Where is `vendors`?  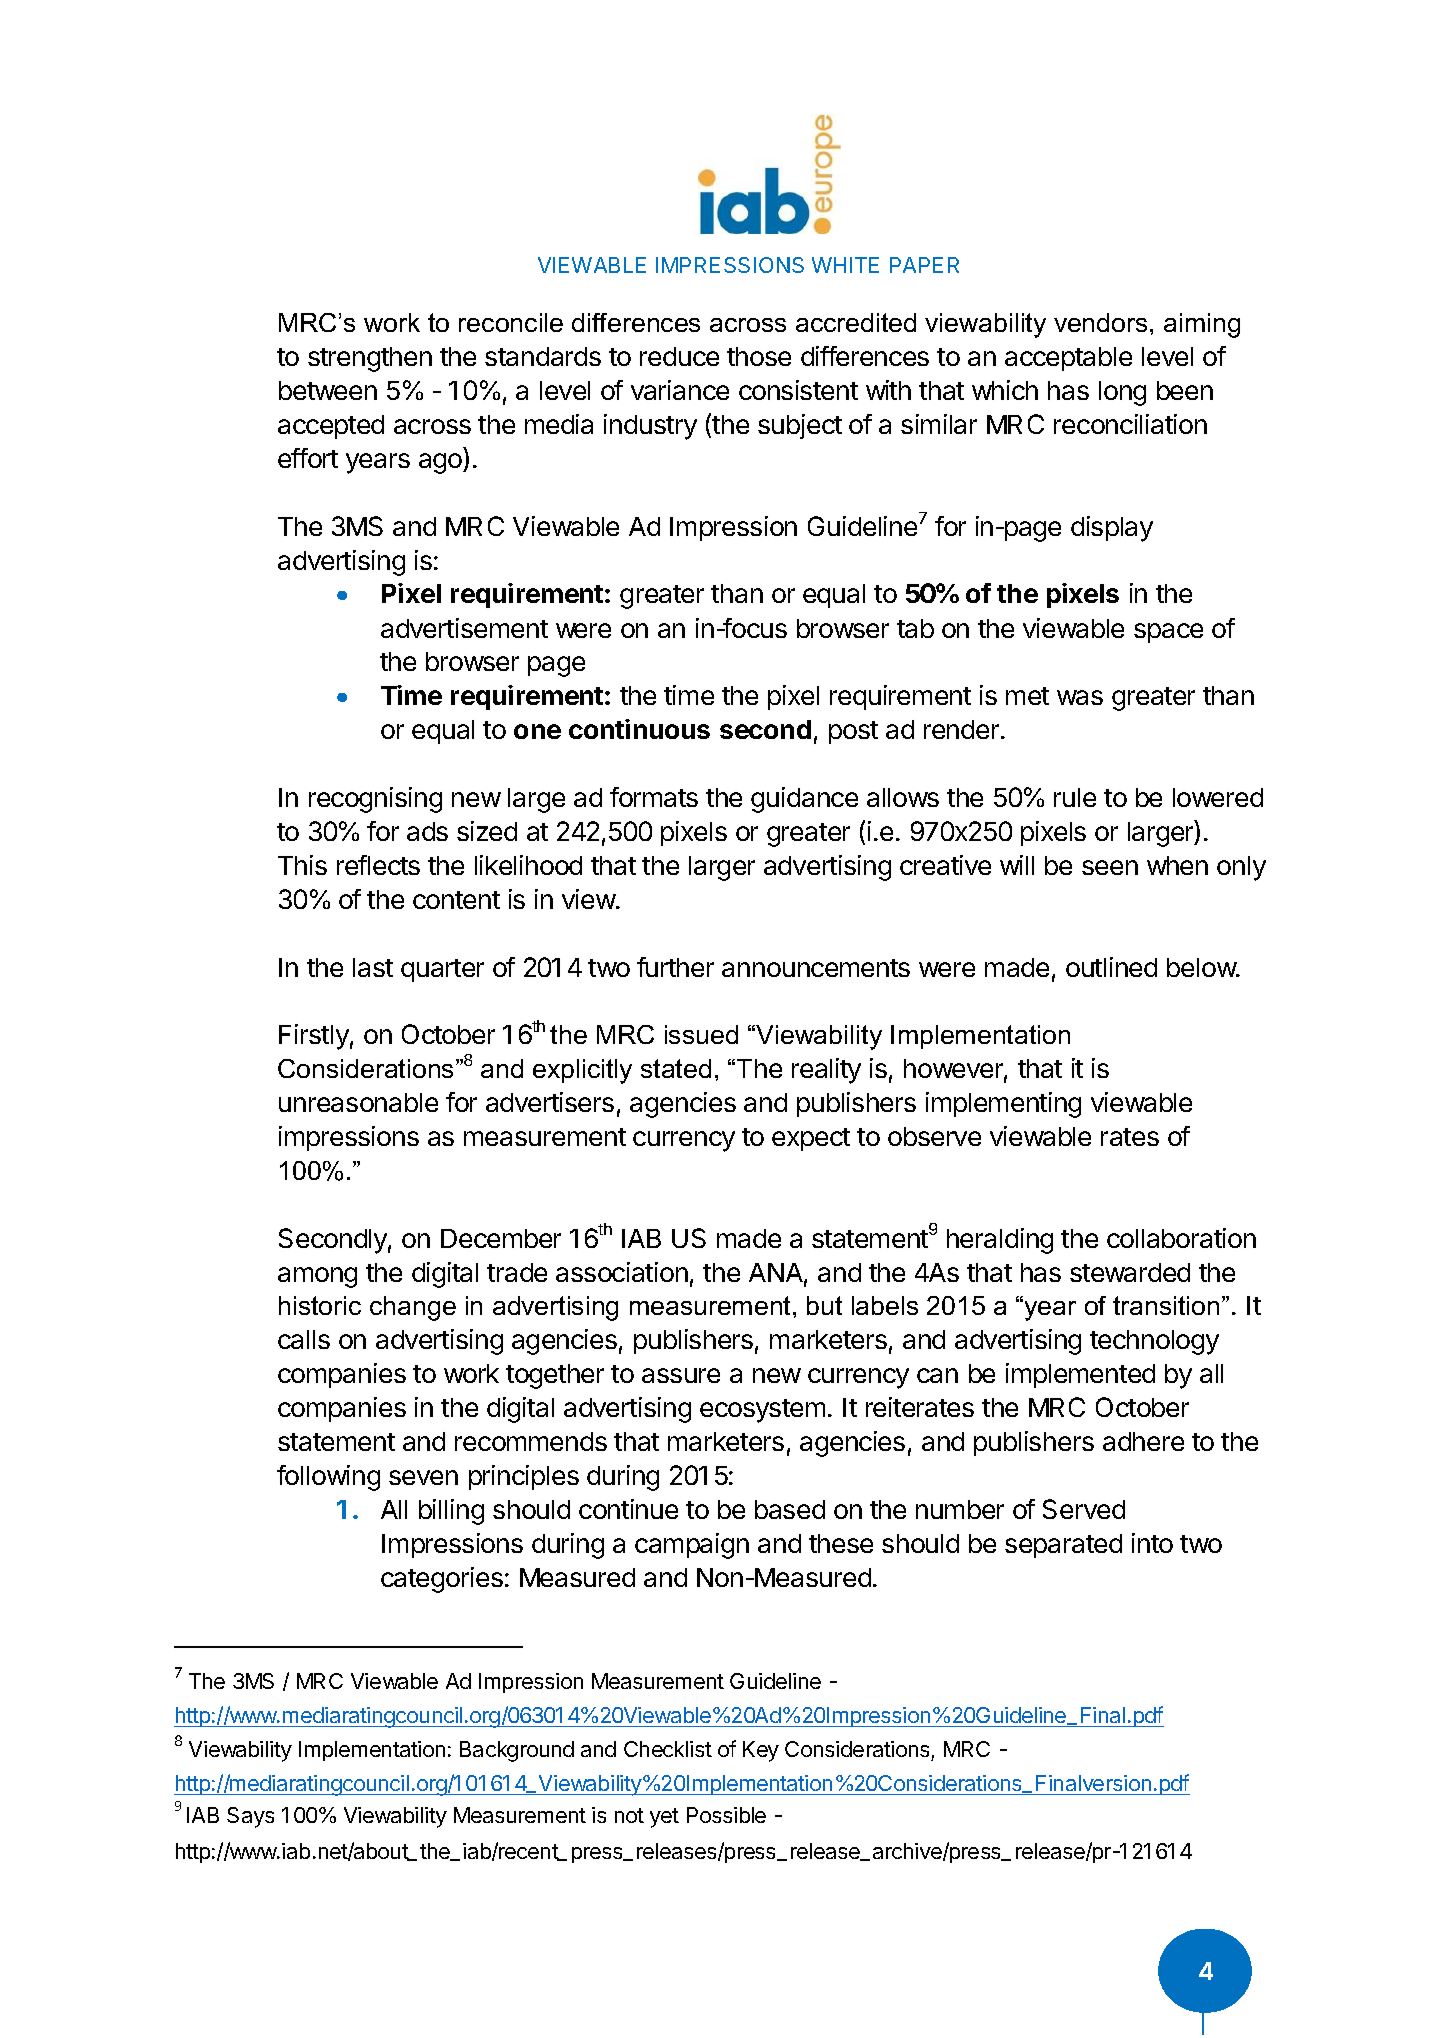 vendors is located at coordinates (1100, 322).
